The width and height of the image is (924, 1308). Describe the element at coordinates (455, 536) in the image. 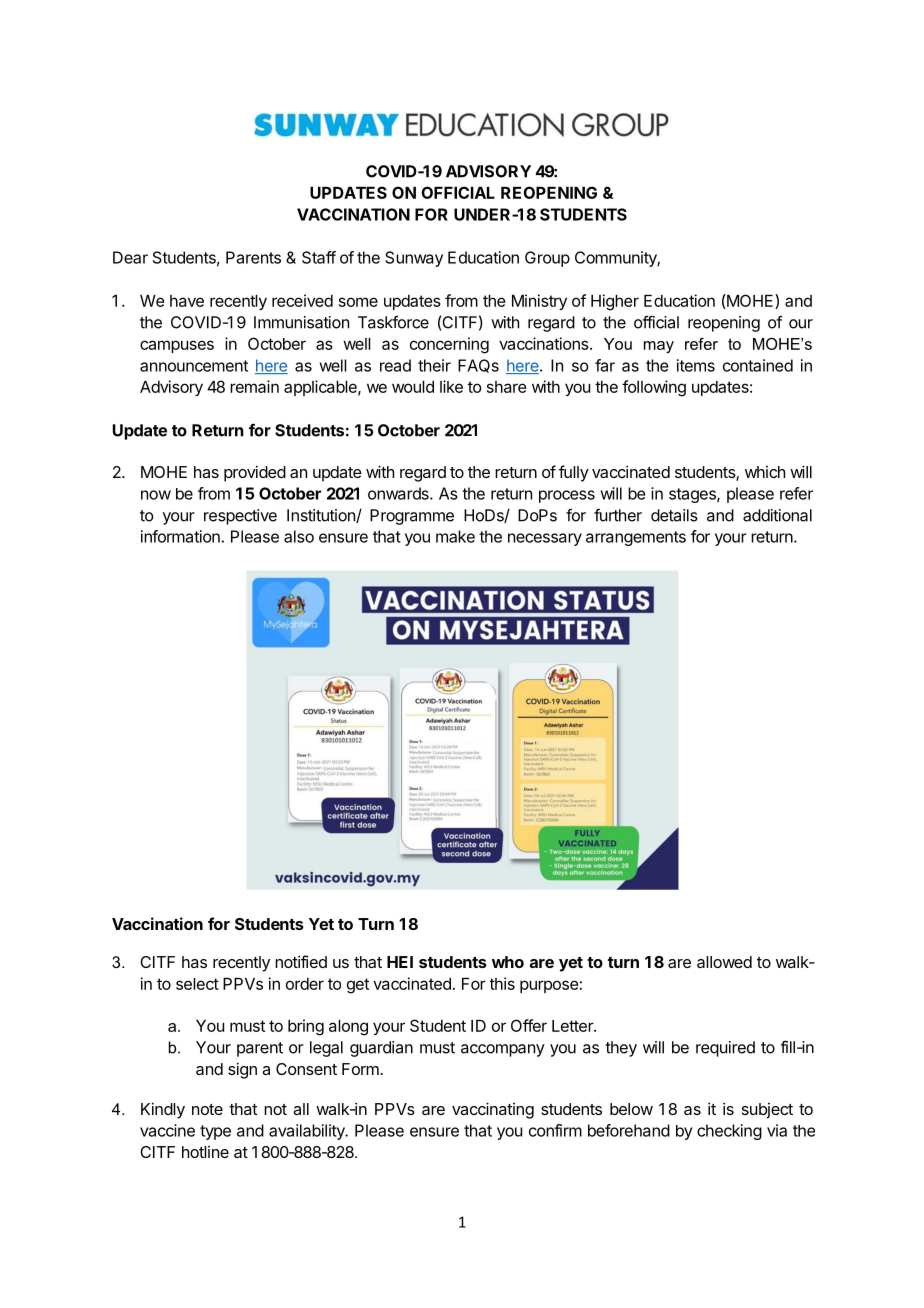

I see `make` at that location.
